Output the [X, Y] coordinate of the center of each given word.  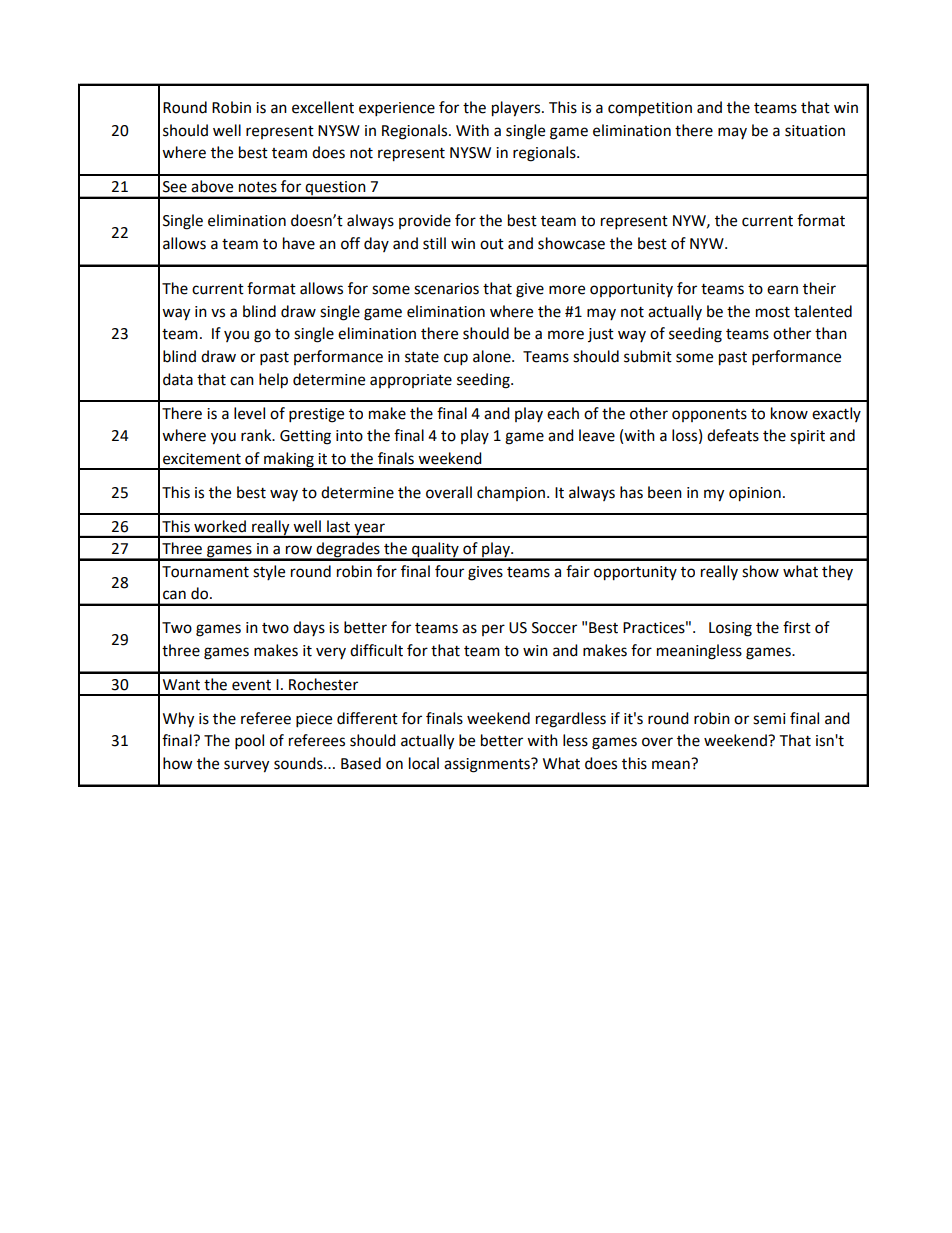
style [269, 572]
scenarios [446, 289]
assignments [488, 765]
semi [769, 719]
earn [782, 290]
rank [257, 435]
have [299, 243]
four [449, 571]
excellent [323, 107]
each [563, 413]
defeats [733, 435]
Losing [730, 629]
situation [815, 131]
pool [249, 742]
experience [397, 109]
